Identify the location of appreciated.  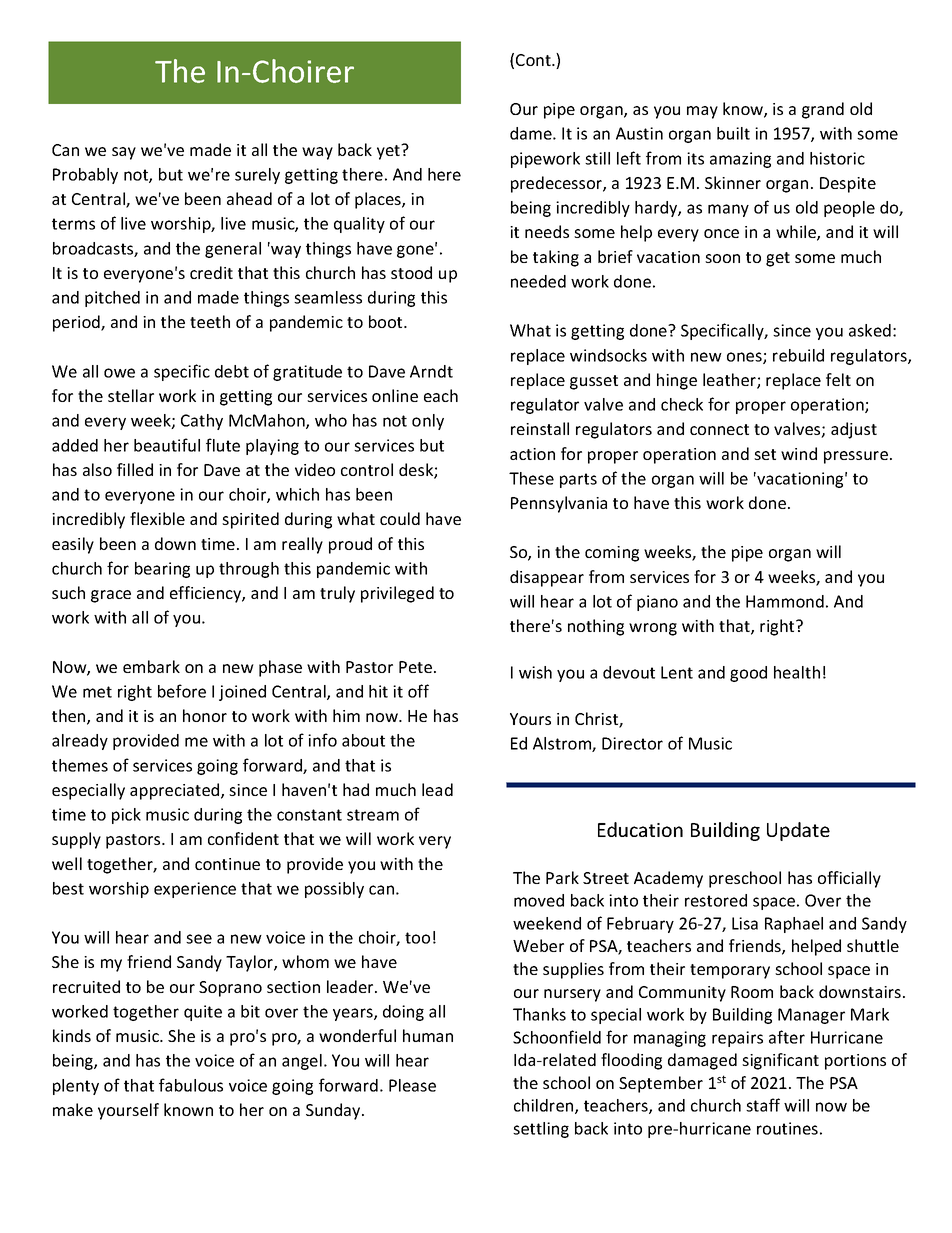
(176, 791).
